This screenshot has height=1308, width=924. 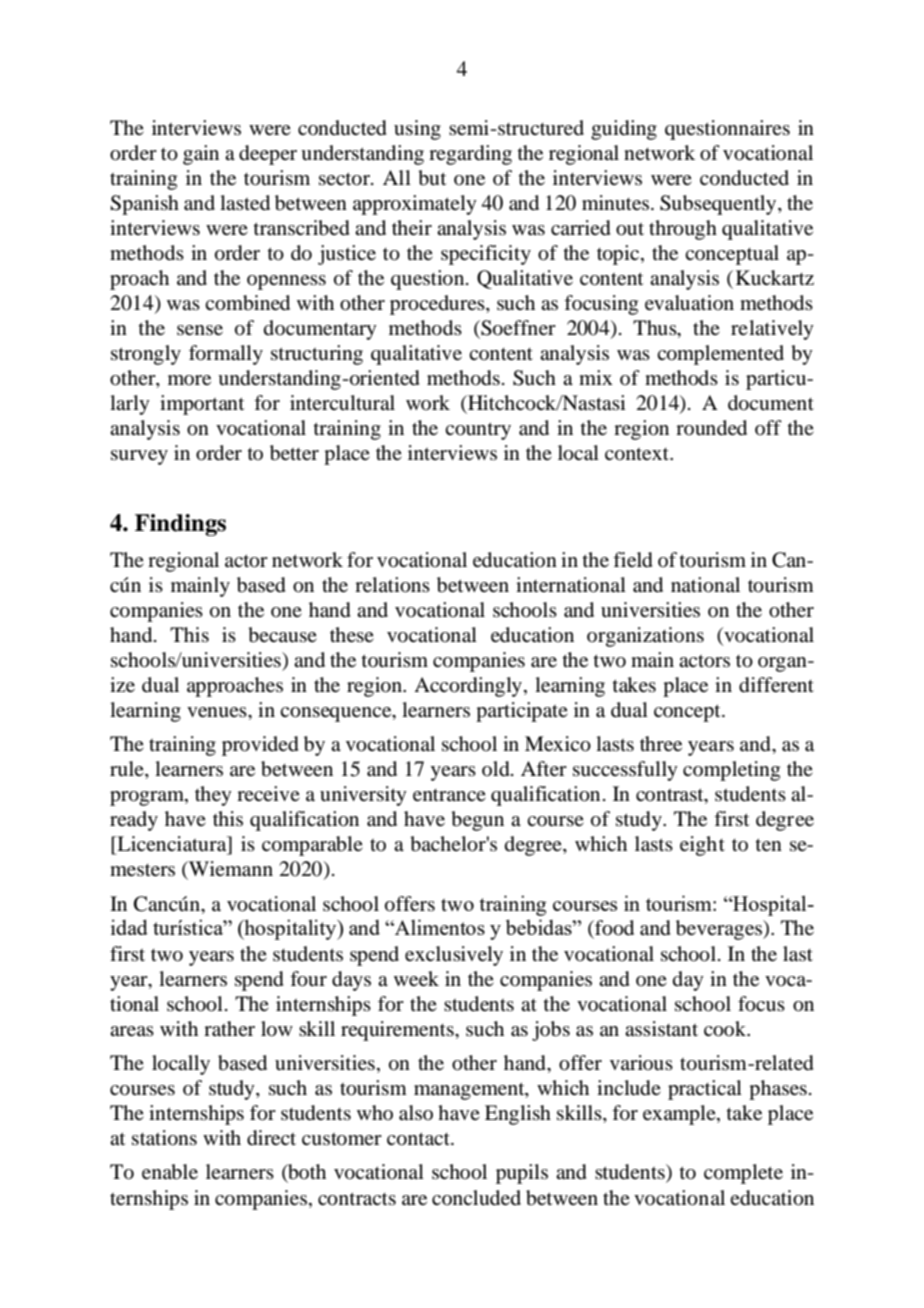 I want to click on concluded, so click(x=476, y=1198).
